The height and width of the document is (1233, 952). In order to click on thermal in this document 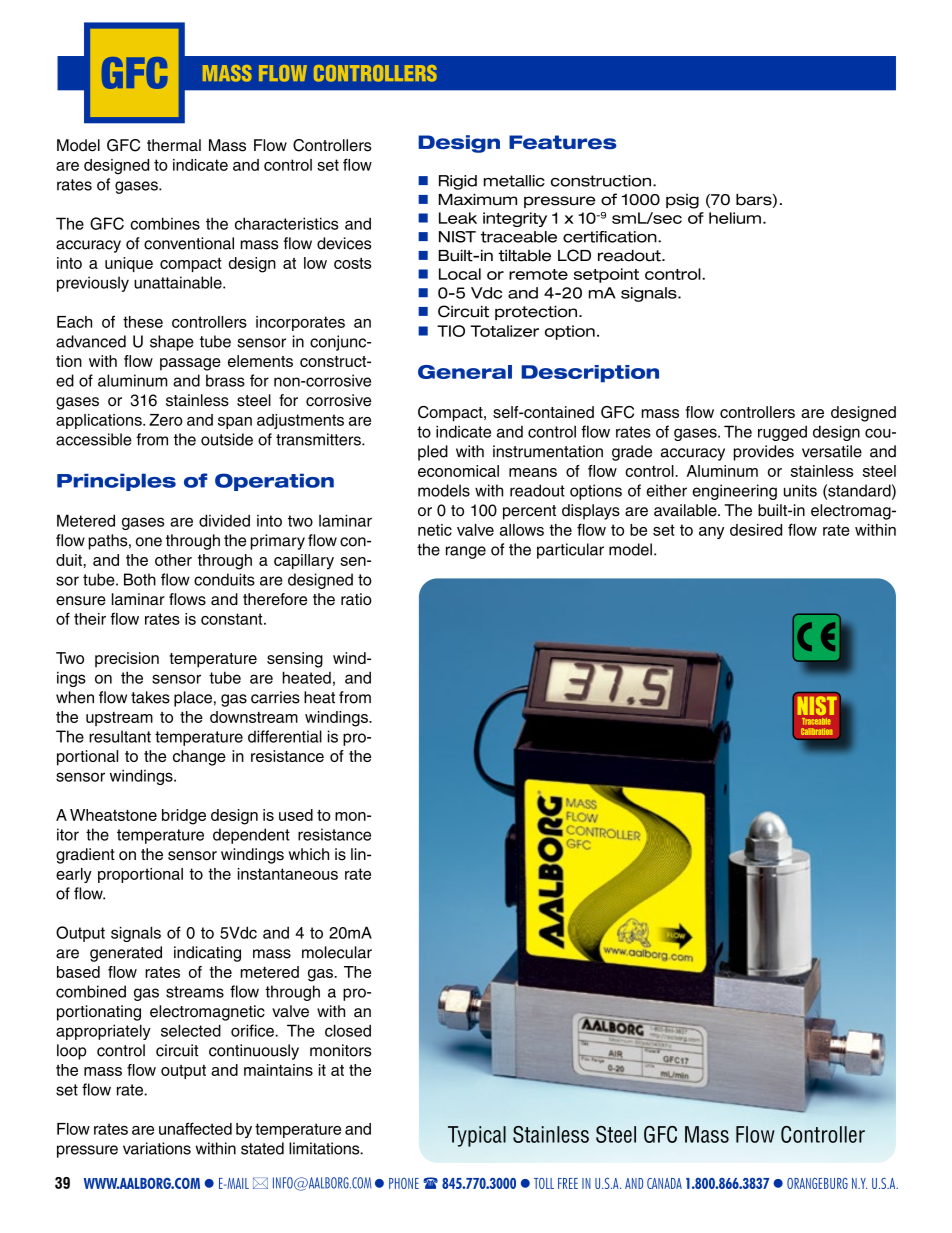, I will do `click(174, 145)`.
